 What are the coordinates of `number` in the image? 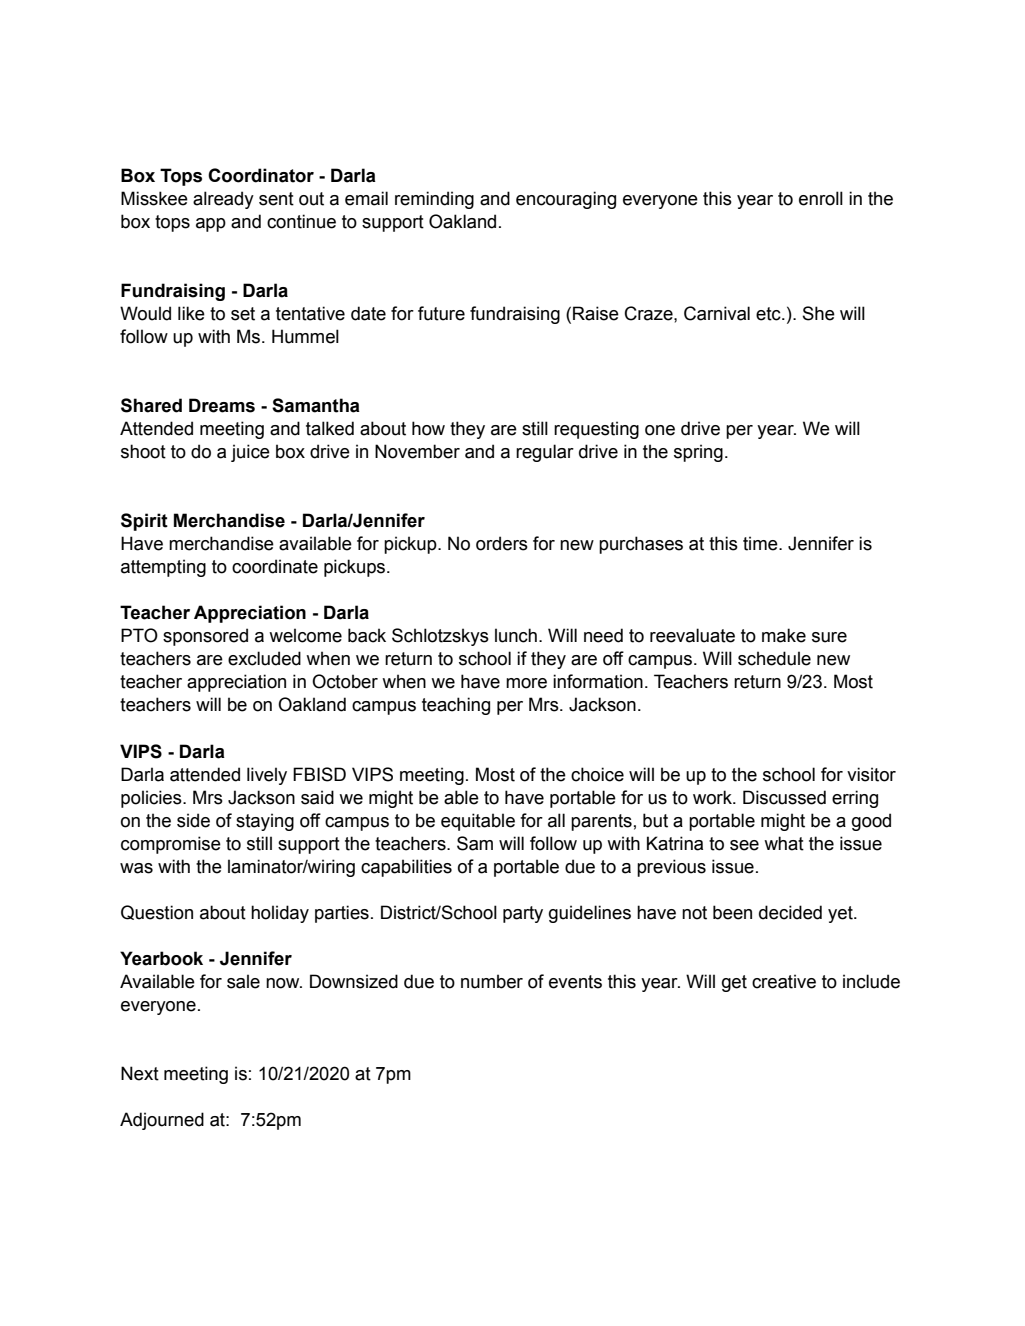 It's located at (492, 981).
